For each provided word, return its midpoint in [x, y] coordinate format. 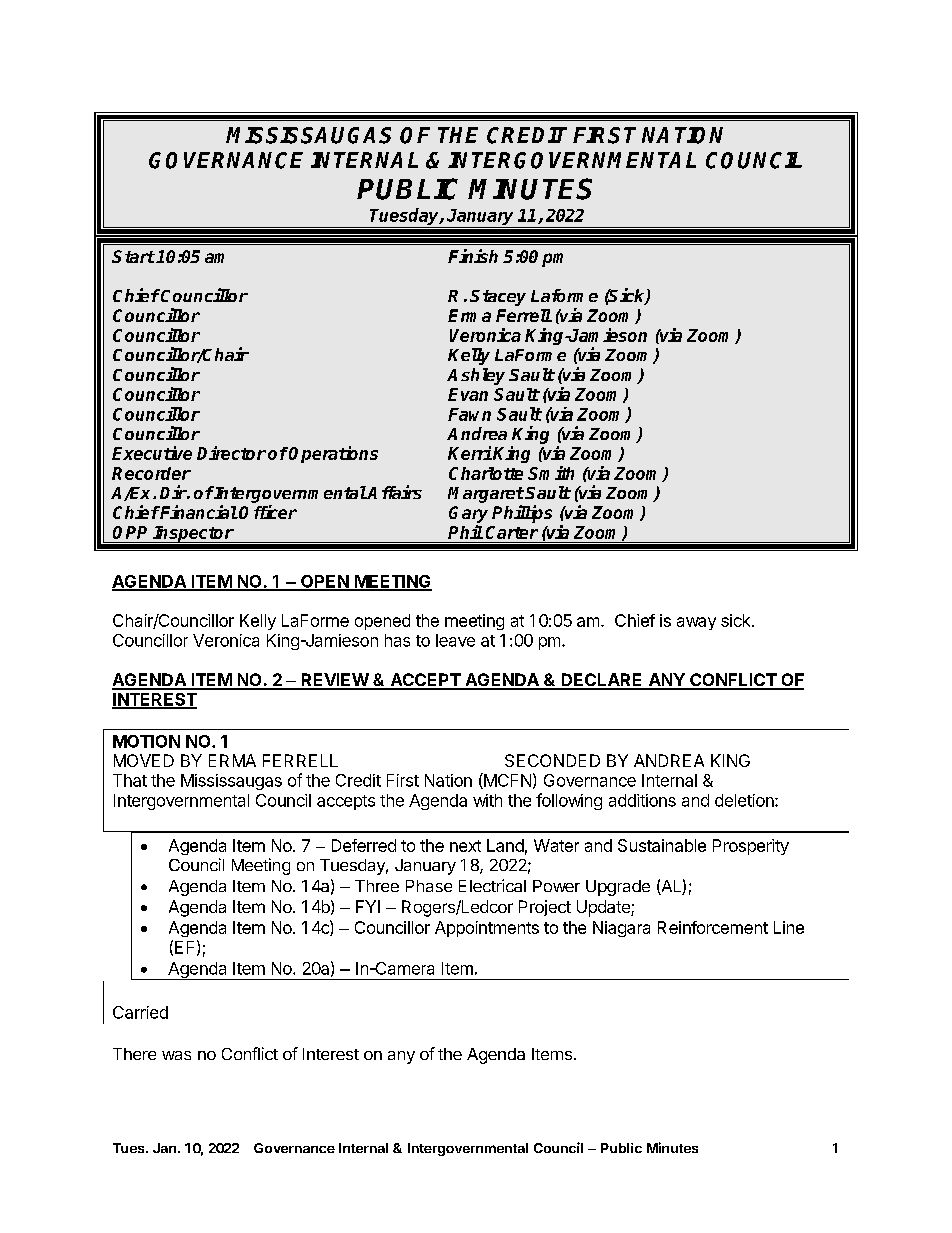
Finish [473, 256]
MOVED [144, 760]
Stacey [498, 298]
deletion [745, 800]
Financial [198, 512]
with [487, 800]
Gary [468, 514]
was [176, 1055]
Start [133, 256]
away [696, 623]
